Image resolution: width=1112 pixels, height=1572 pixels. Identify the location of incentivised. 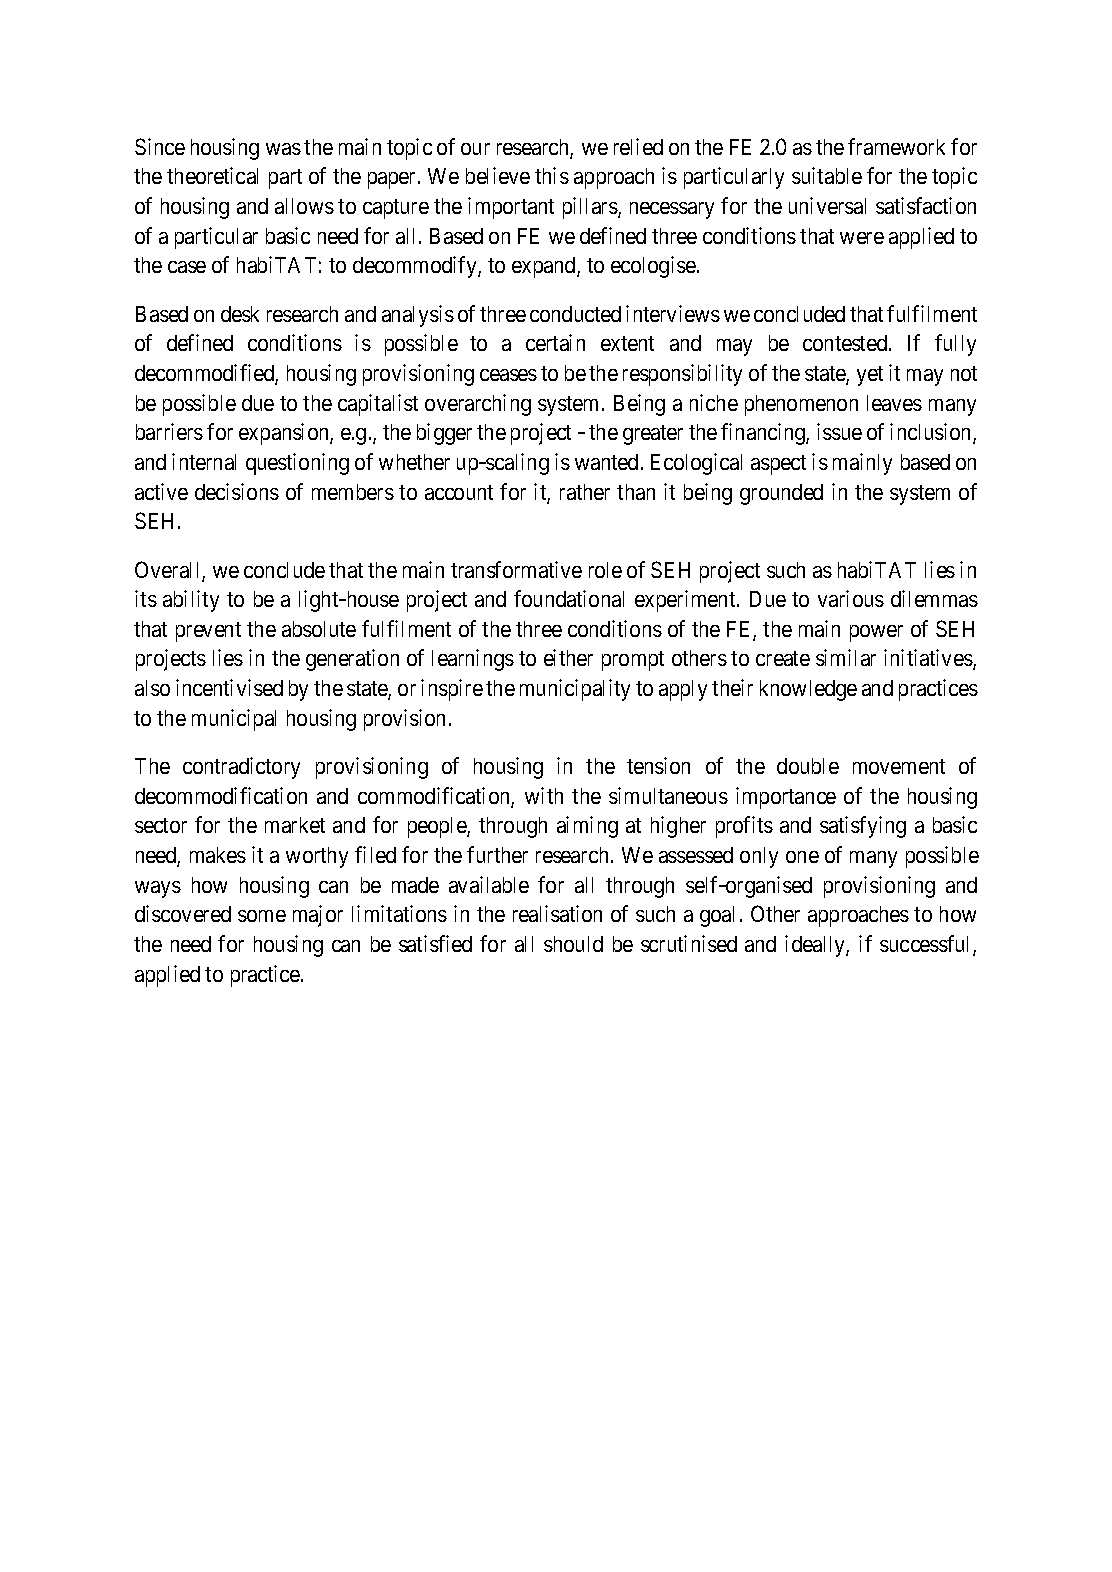
(229, 687).
